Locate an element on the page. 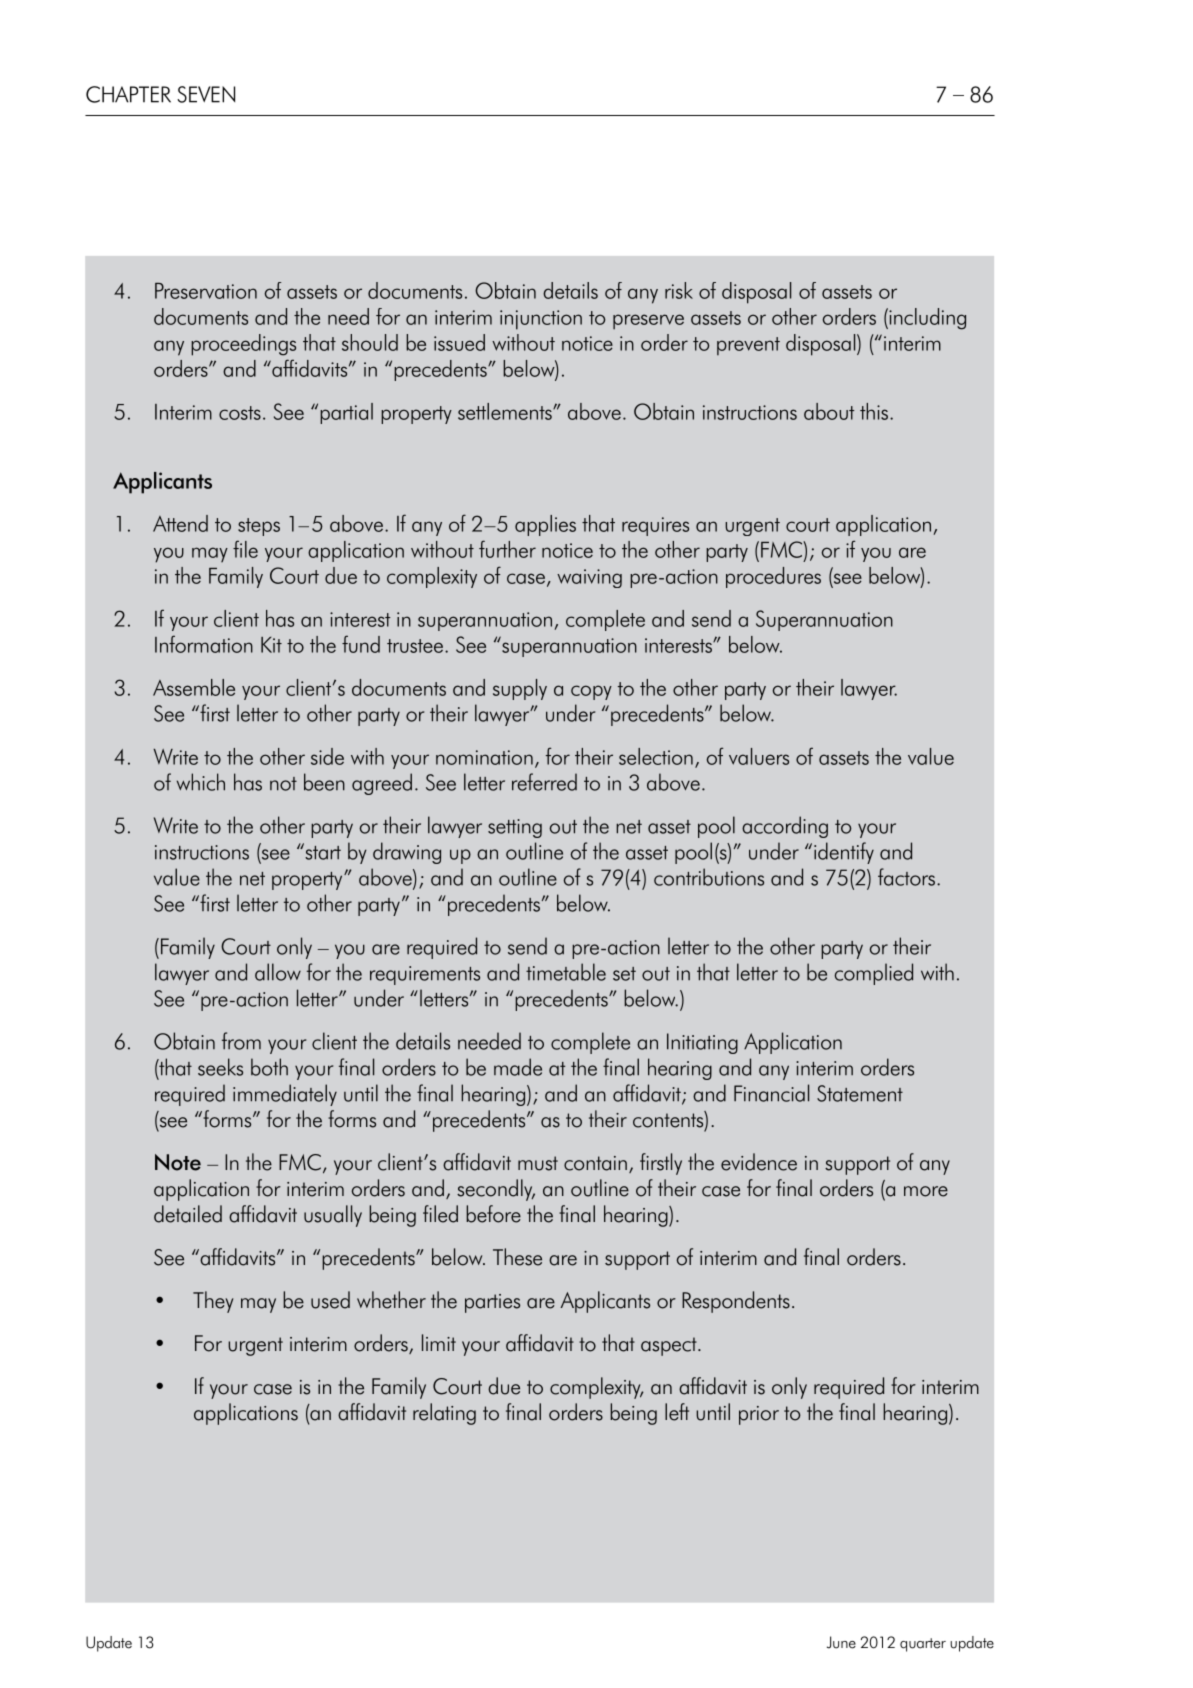  SEVEN is located at coordinates (206, 94).
